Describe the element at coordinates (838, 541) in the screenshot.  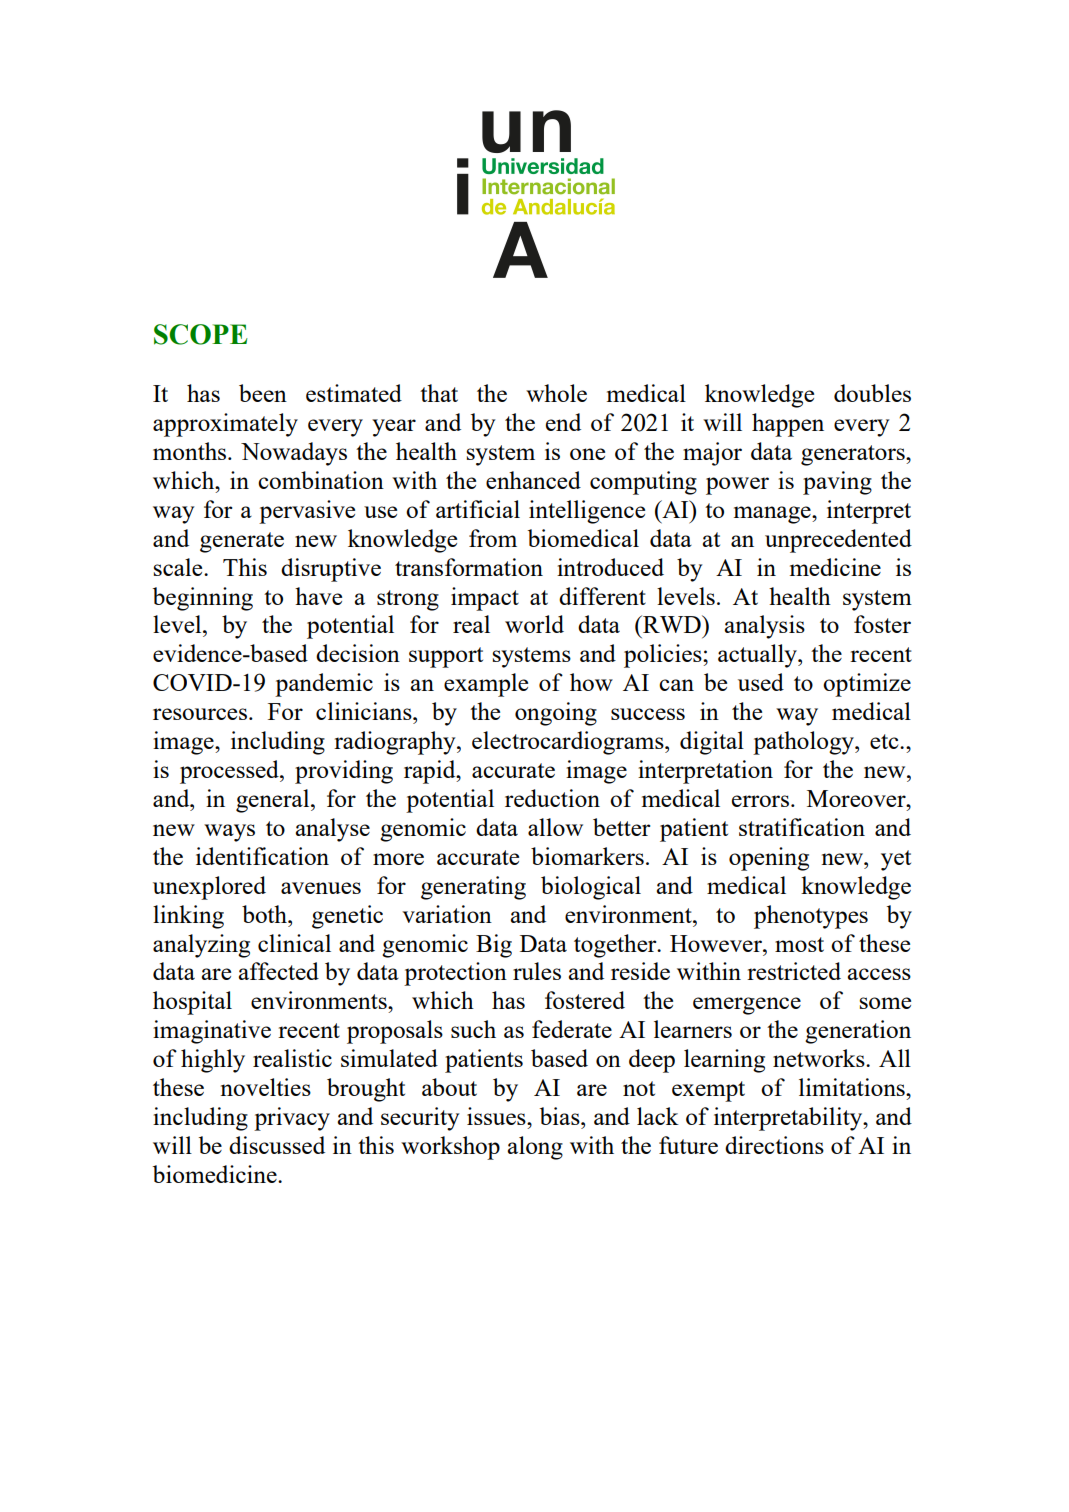
I see `unprecedented` at that location.
